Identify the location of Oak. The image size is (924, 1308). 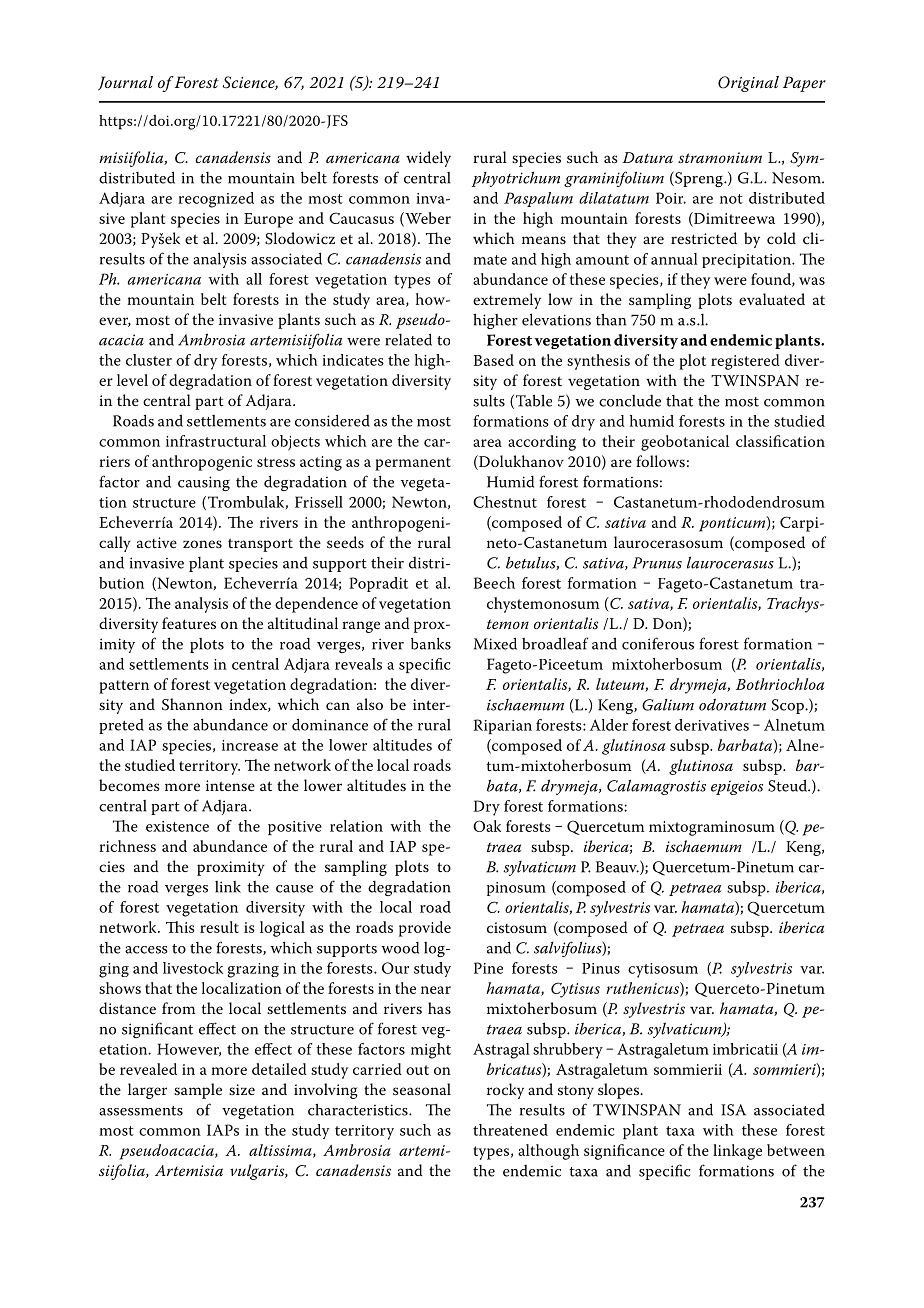
(487, 826).
